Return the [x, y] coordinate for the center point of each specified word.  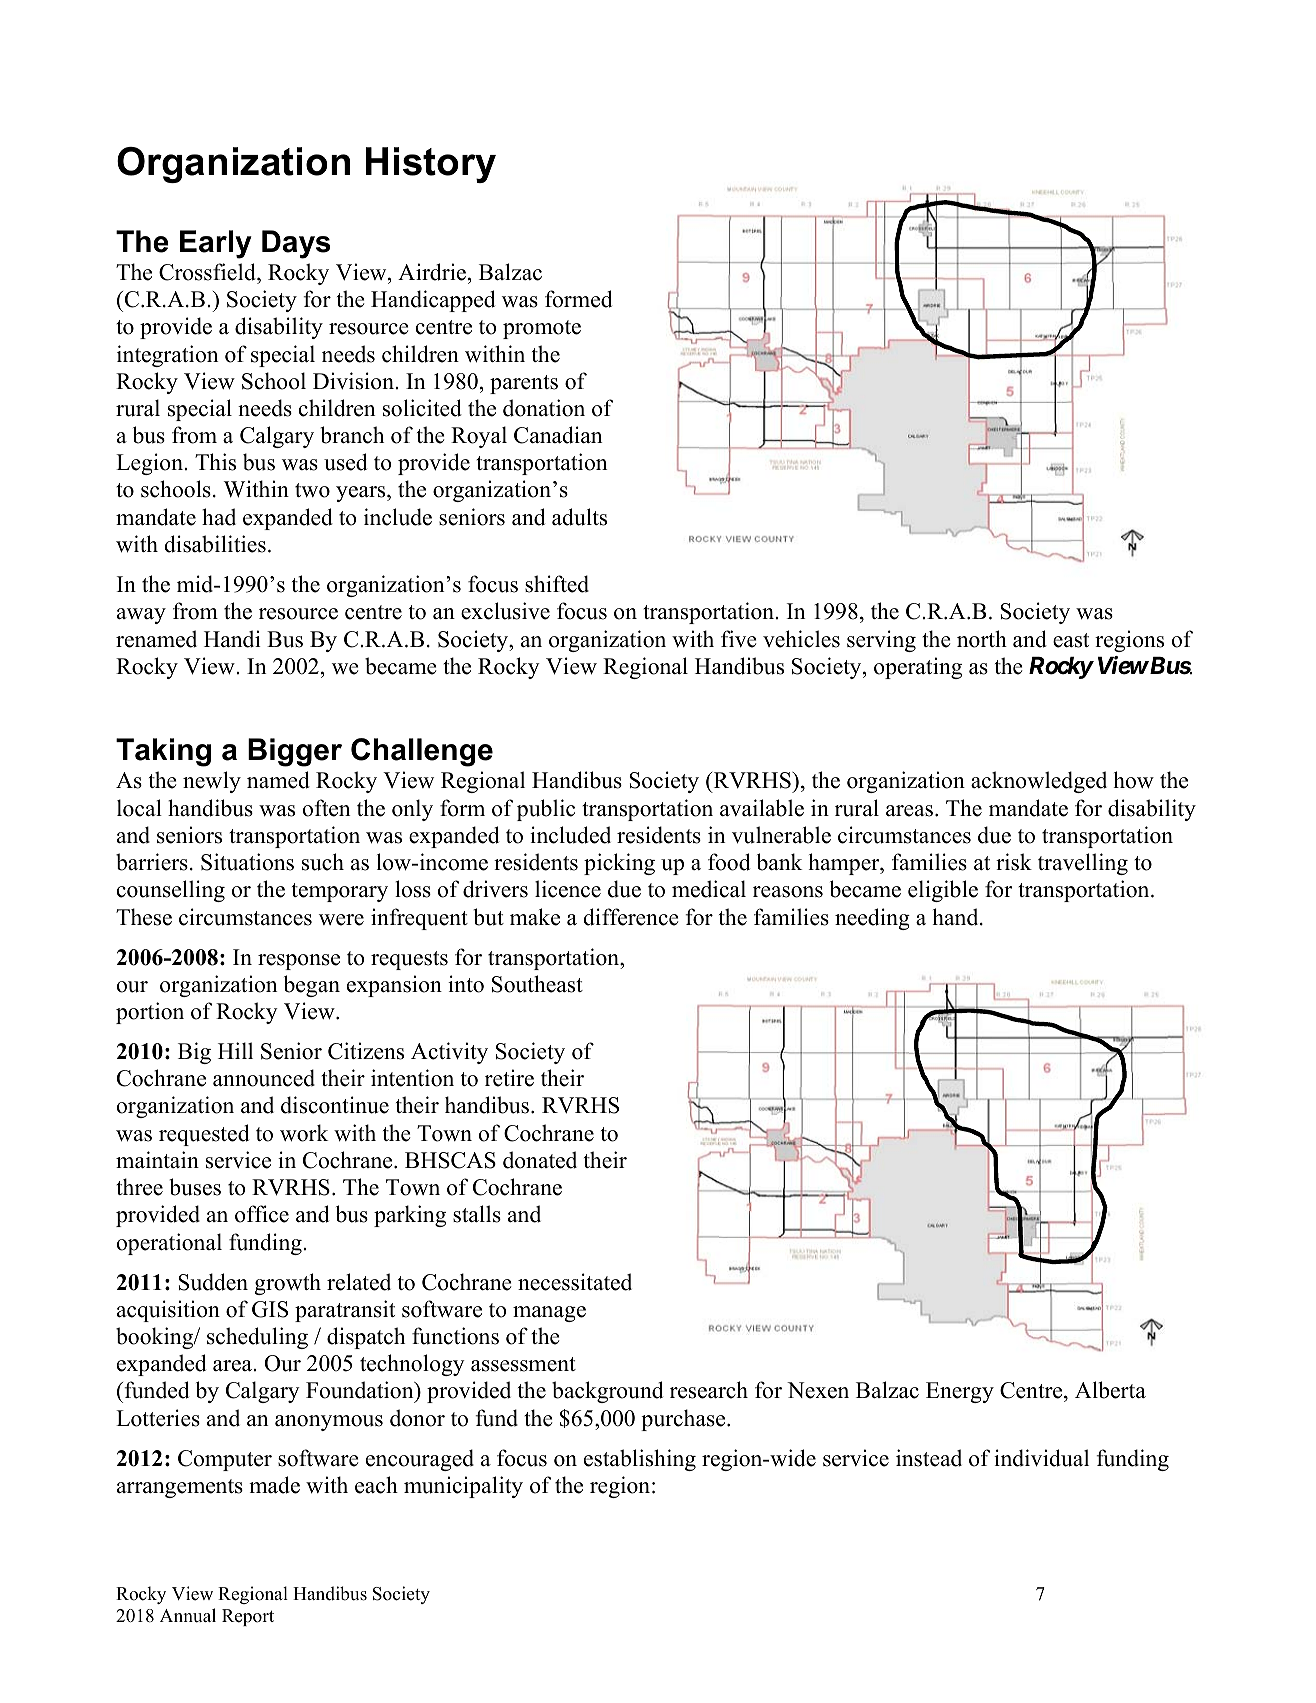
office [262, 1214]
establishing [640, 1460]
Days [296, 244]
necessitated [575, 1282]
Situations [247, 862]
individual [1041, 1458]
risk [1014, 862]
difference [631, 917]
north [982, 639]
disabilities [215, 544]
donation [544, 408]
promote [542, 329]
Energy [960, 1392]
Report [248, 1617]
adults [579, 517]
